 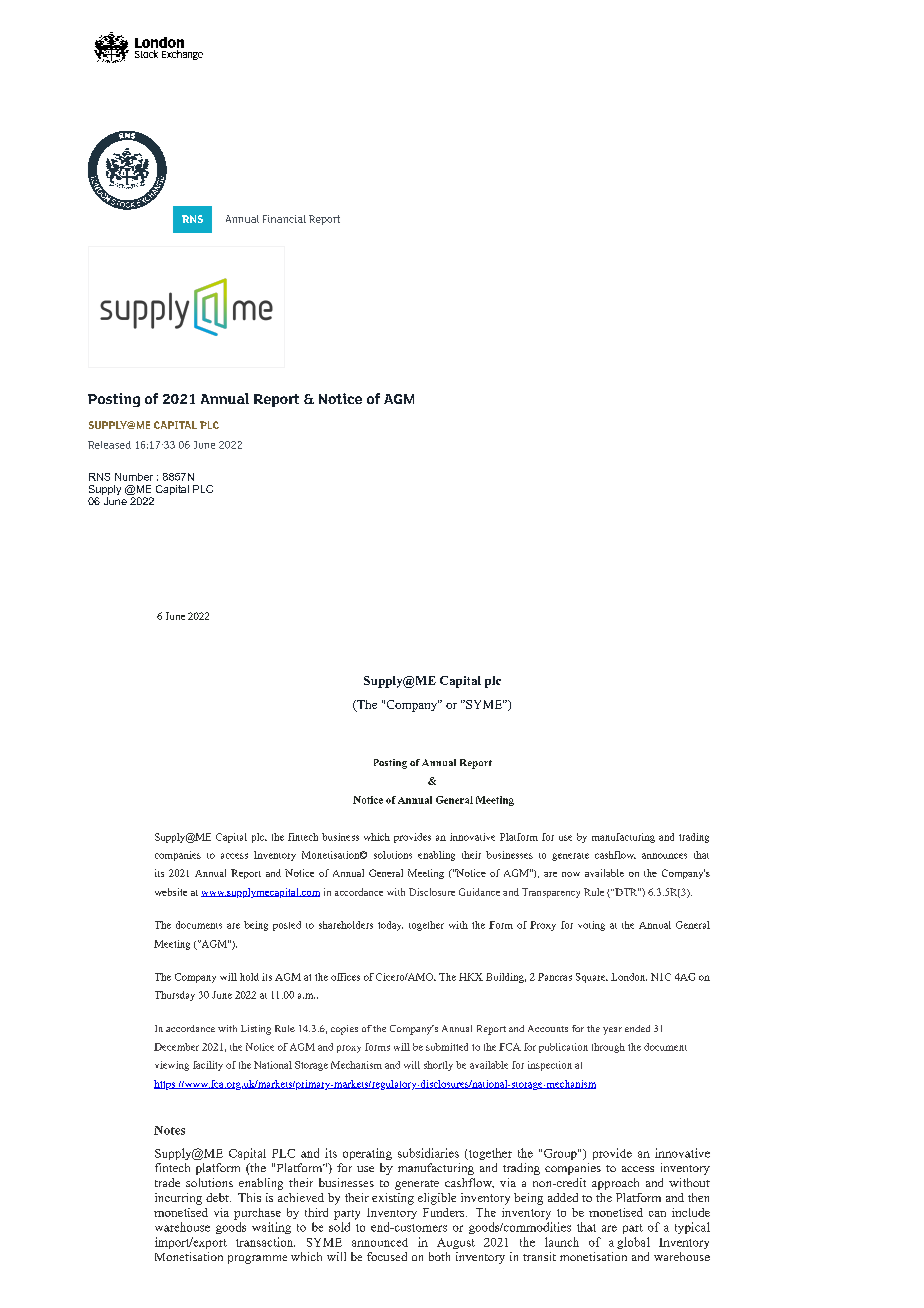 I want to click on website, so click(x=171, y=892).
